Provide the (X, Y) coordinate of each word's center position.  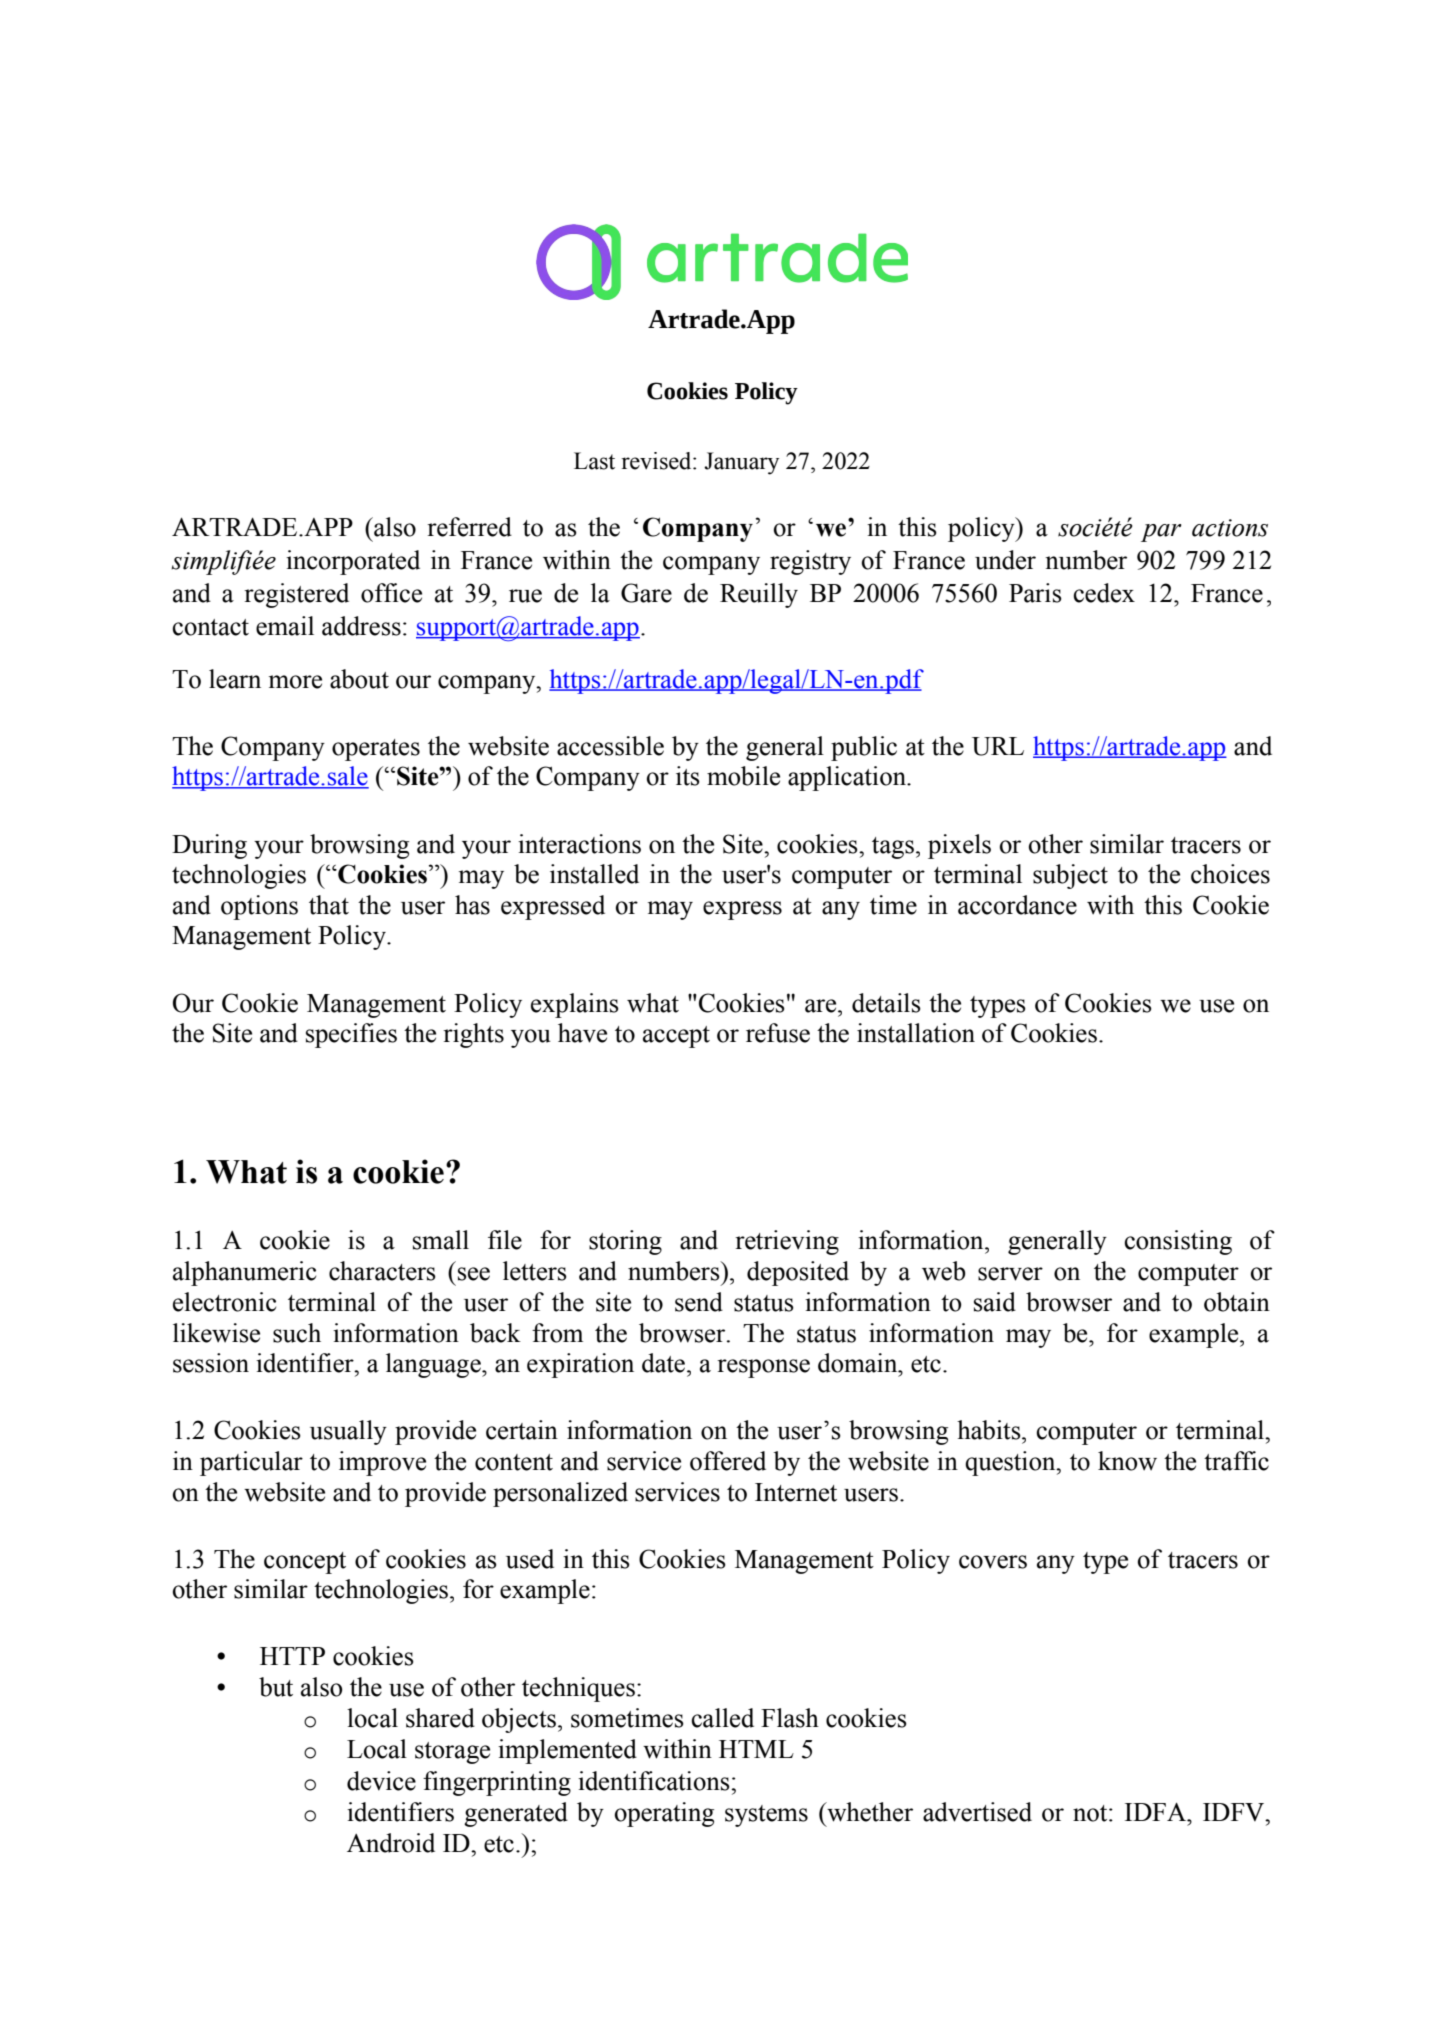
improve (382, 1463)
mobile (743, 776)
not (1091, 1813)
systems (766, 1816)
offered (728, 1461)
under (1005, 560)
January (741, 463)
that (329, 905)
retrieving (787, 1242)
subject (1070, 876)
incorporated (353, 562)
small (441, 1240)
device (381, 1781)
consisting (1178, 1242)
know (1127, 1461)
